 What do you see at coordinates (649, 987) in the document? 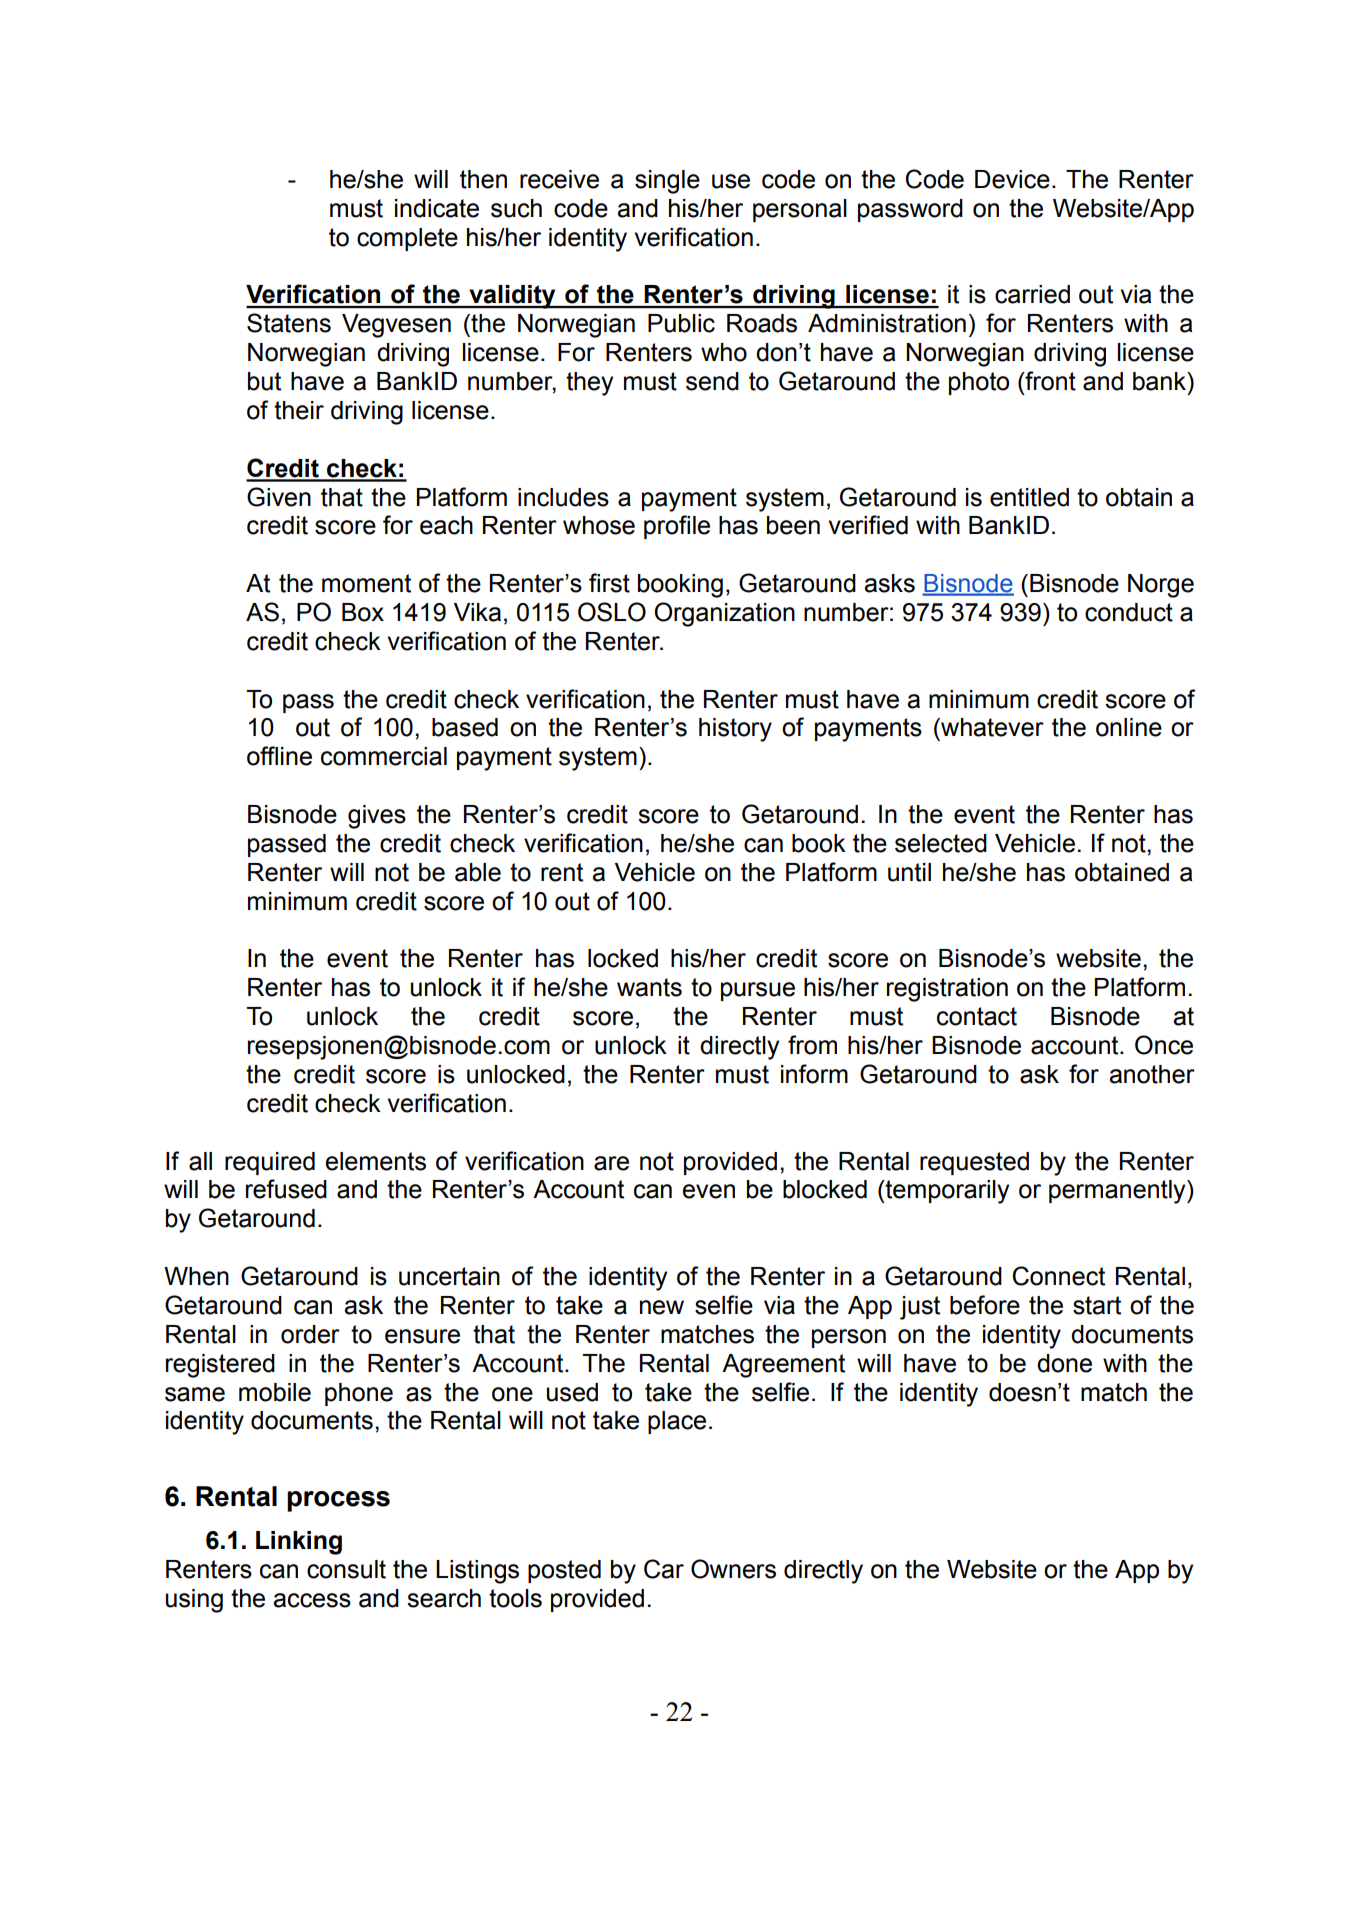
I see `wants` at bounding box center [649, 987].
